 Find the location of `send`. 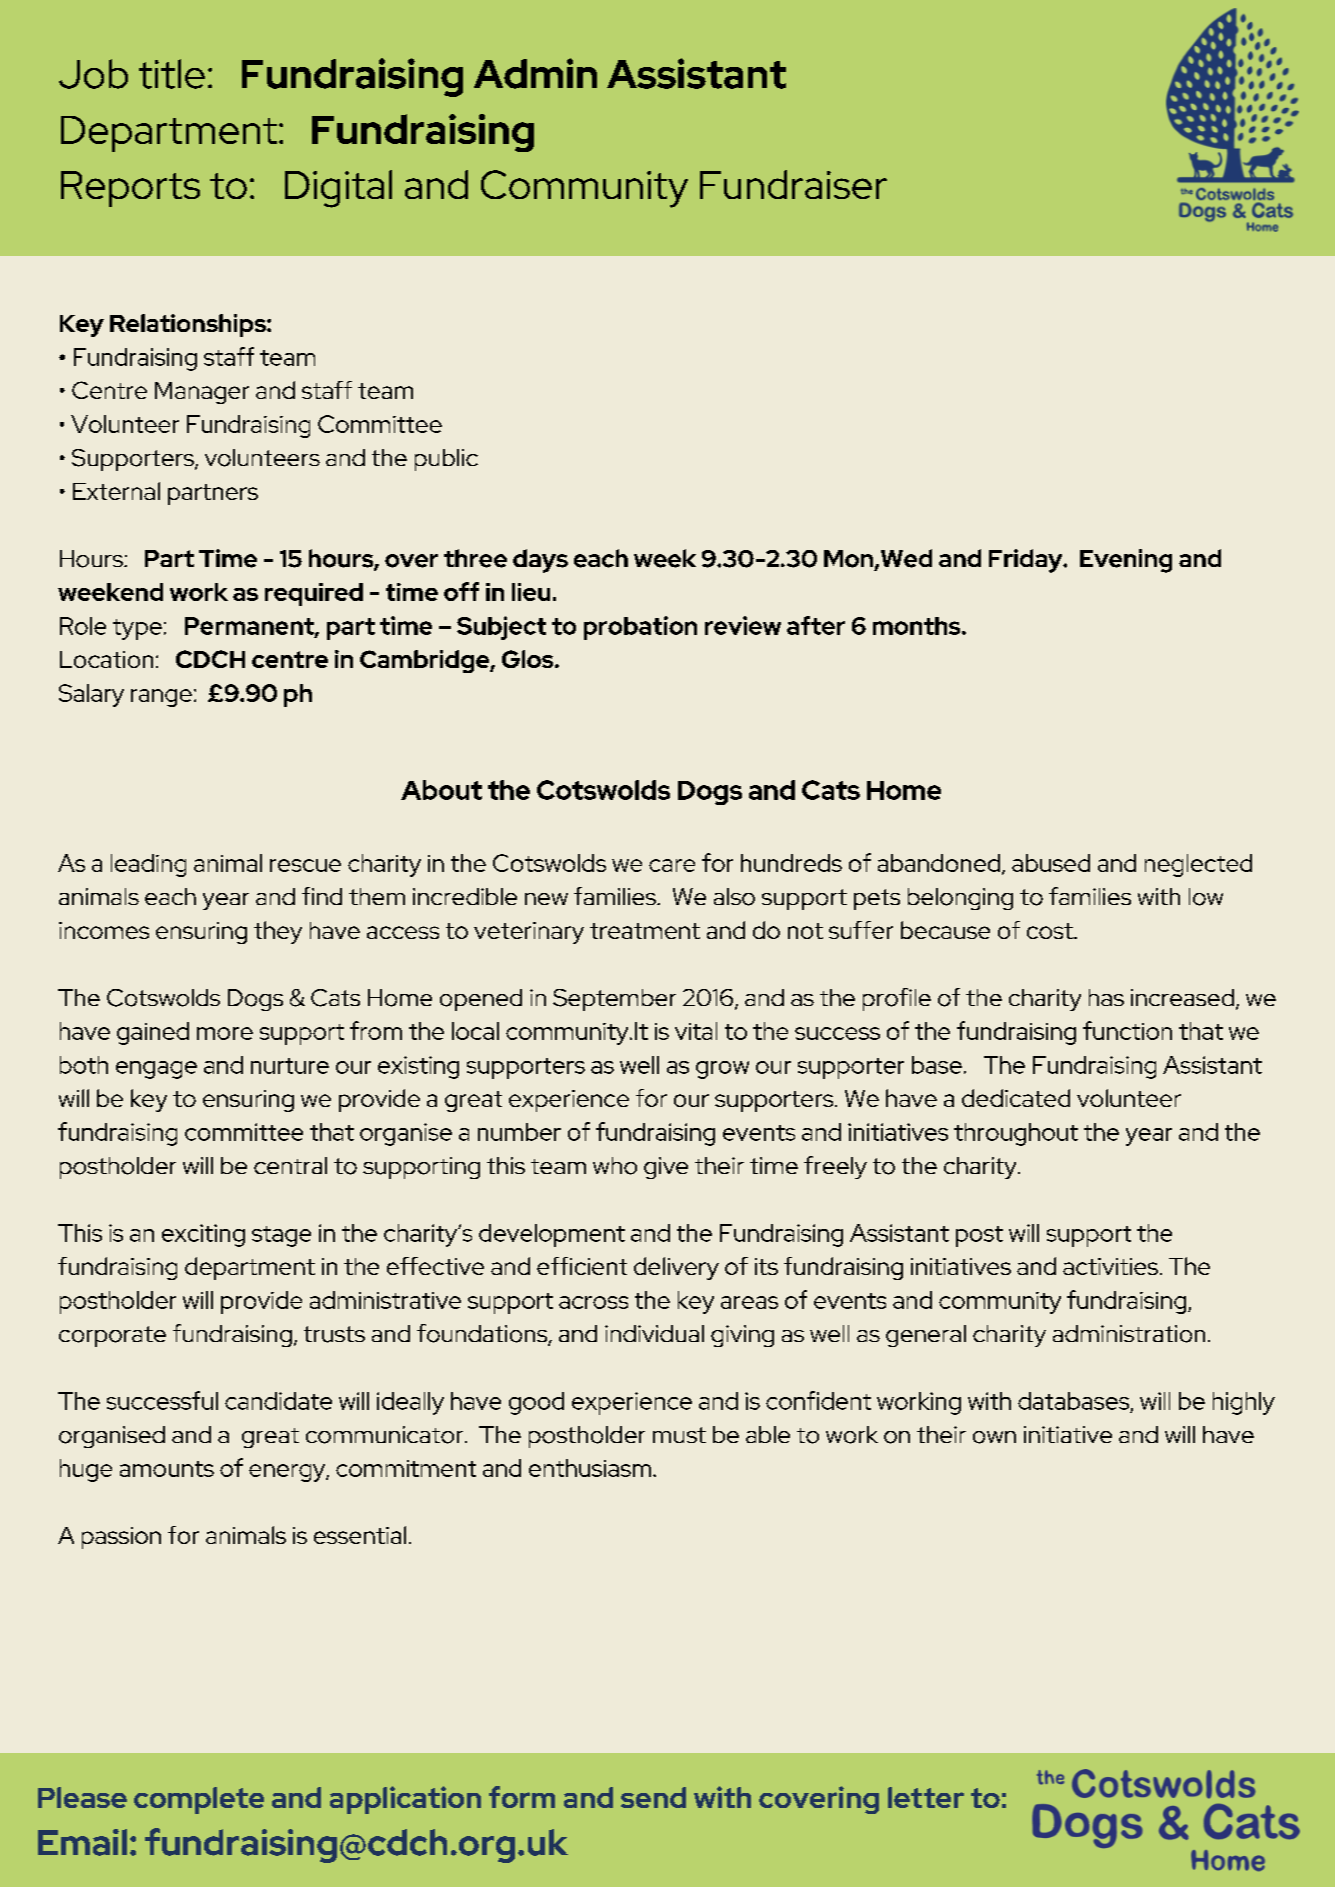

send is located at coordinates (653, 1797).
